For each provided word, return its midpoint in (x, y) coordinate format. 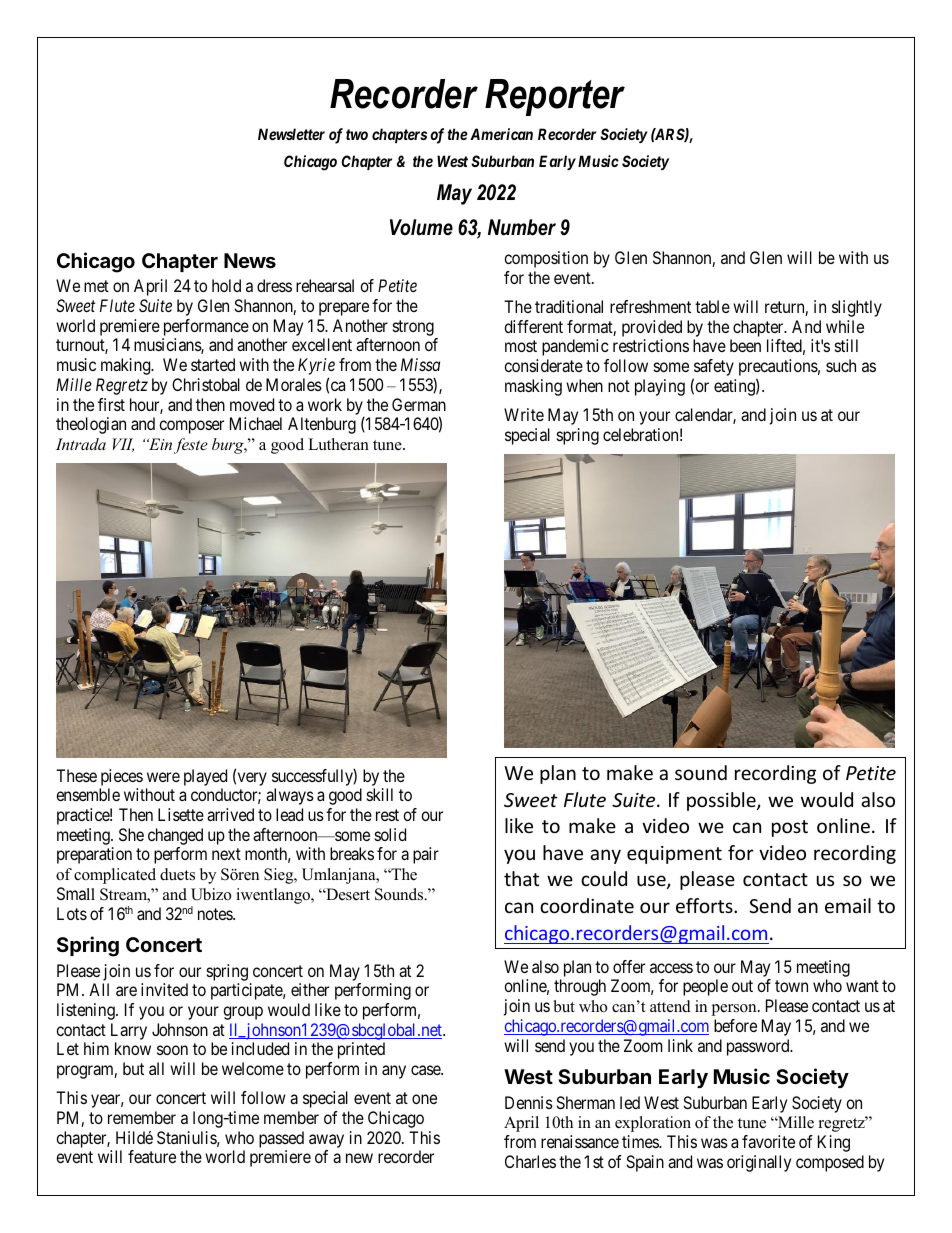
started (213, 364)
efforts (705, 905)
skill (380, 794)
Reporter (555, 97)
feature (152, 1156)
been (745, 345)
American (501, 134)
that (521, 878)
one (424, 1099)
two (357, 134)
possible (722, 801)
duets (177, 874)
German (419, 404)
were (163, 777)
